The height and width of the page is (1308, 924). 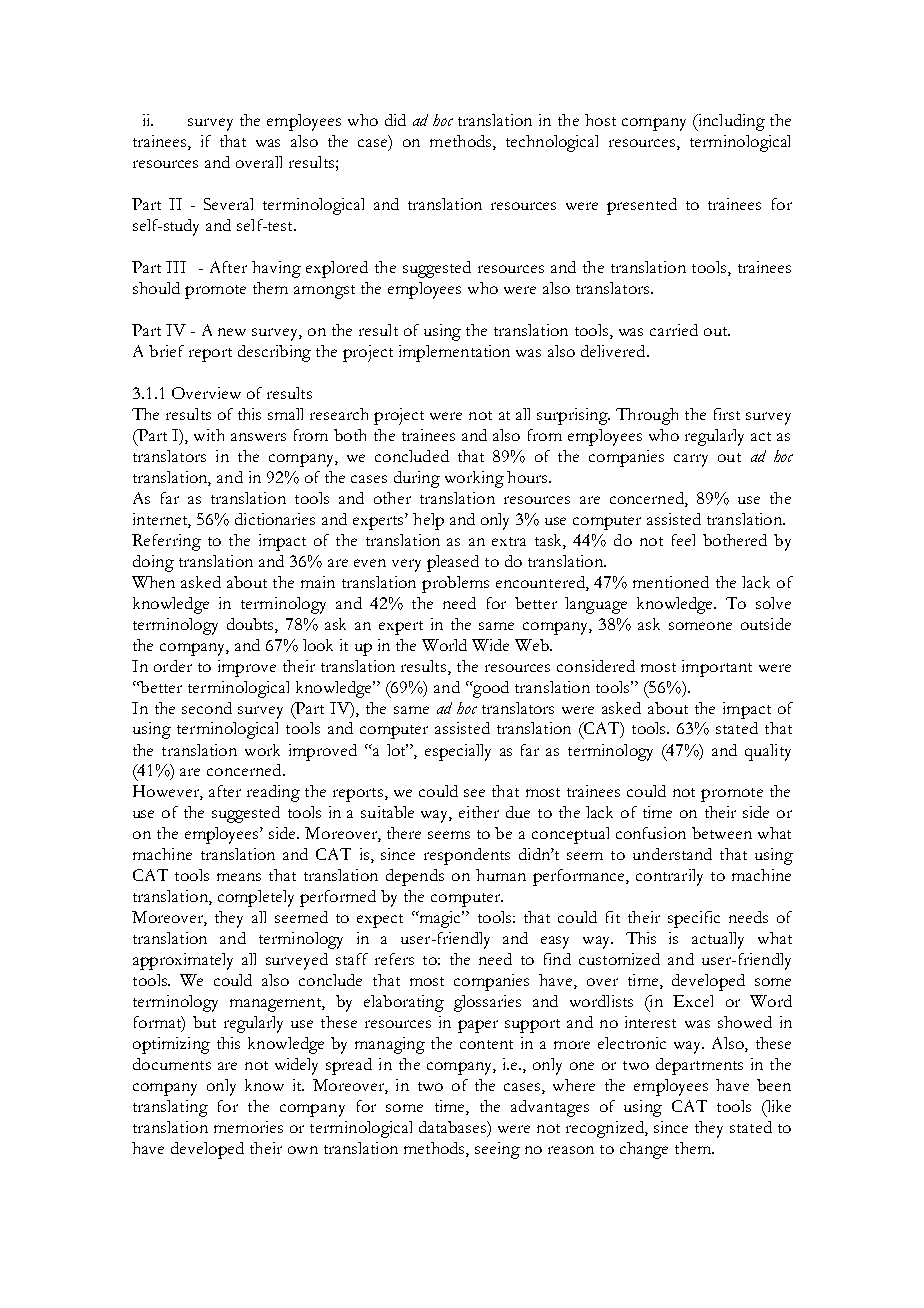 I want to click on databases, so click(x=453, y=1127).
